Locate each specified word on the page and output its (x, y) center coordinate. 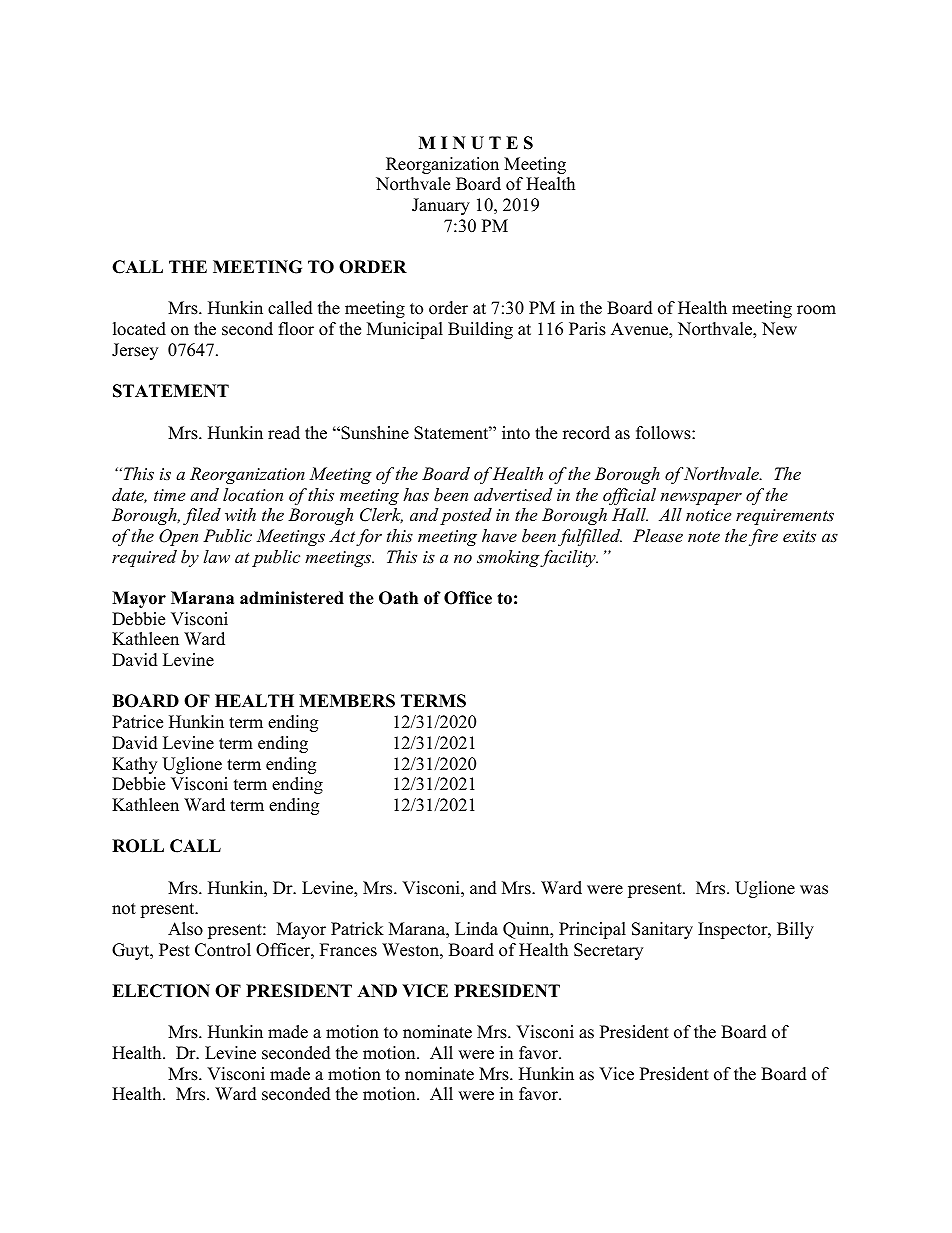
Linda (476, 929)
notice (708, 515)
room (816, 310)
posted (466, 516)
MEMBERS (347, 701)
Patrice (137, 722)
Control (223, 950)
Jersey (135, 351)
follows (664, 433)
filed (202, 516)
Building (480, 330)
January (441, 206)
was (814, 890)
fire (763, 537)
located (139, 329)
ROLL (138, 846)
